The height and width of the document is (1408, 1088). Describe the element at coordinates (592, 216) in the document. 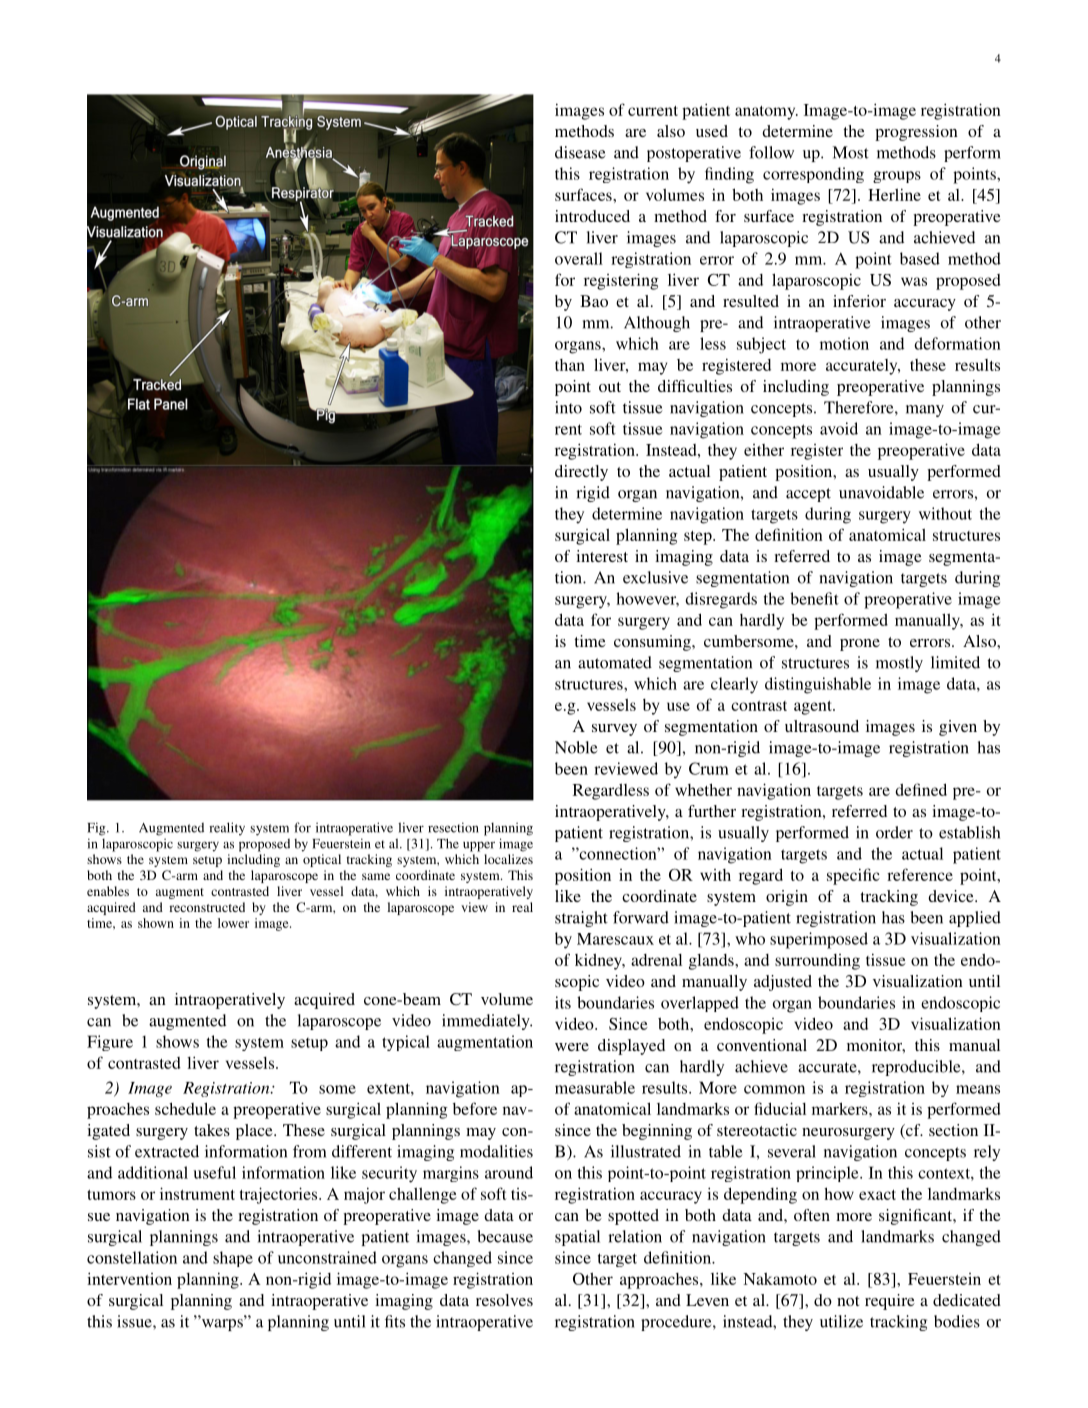

I see `introduced` at that location.
